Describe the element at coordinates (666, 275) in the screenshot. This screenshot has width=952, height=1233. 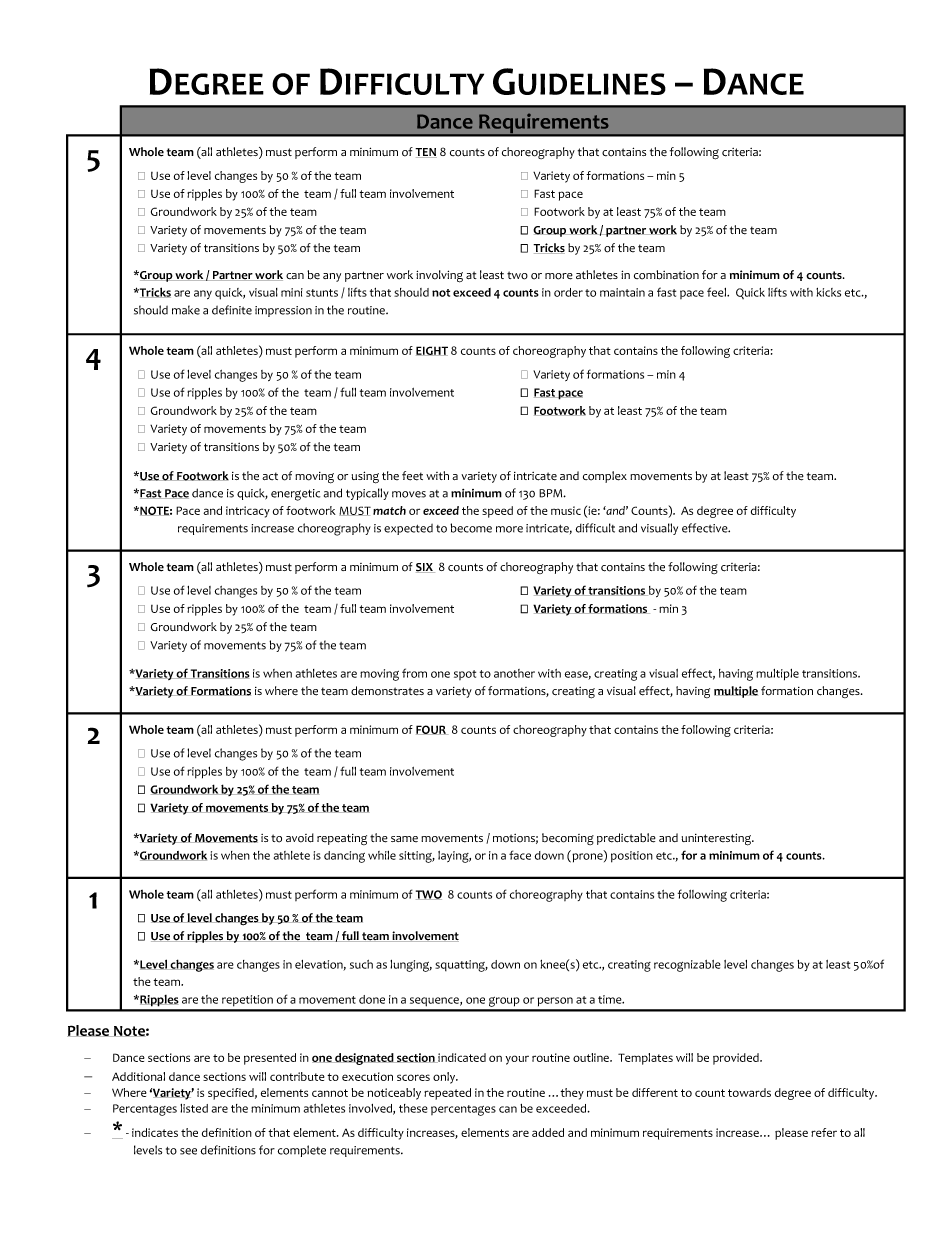
I see `combination` at that location.
